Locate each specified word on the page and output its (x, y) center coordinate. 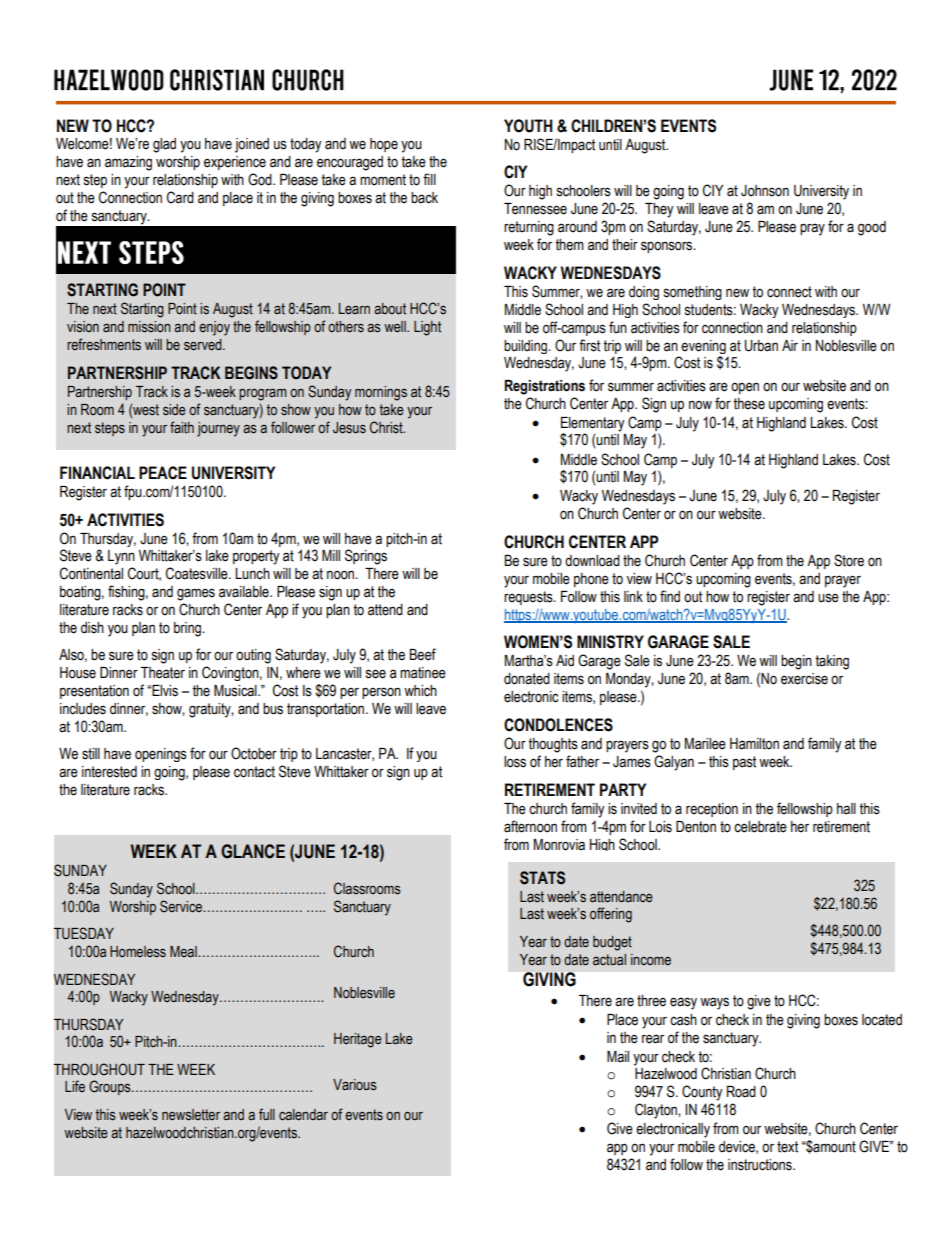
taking (832, 662)
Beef (423, 654)
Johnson (765, 191)
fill (429, 179)
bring (188, 629)
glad (164, 145)
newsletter (191, 1115)
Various (355, 1085)
